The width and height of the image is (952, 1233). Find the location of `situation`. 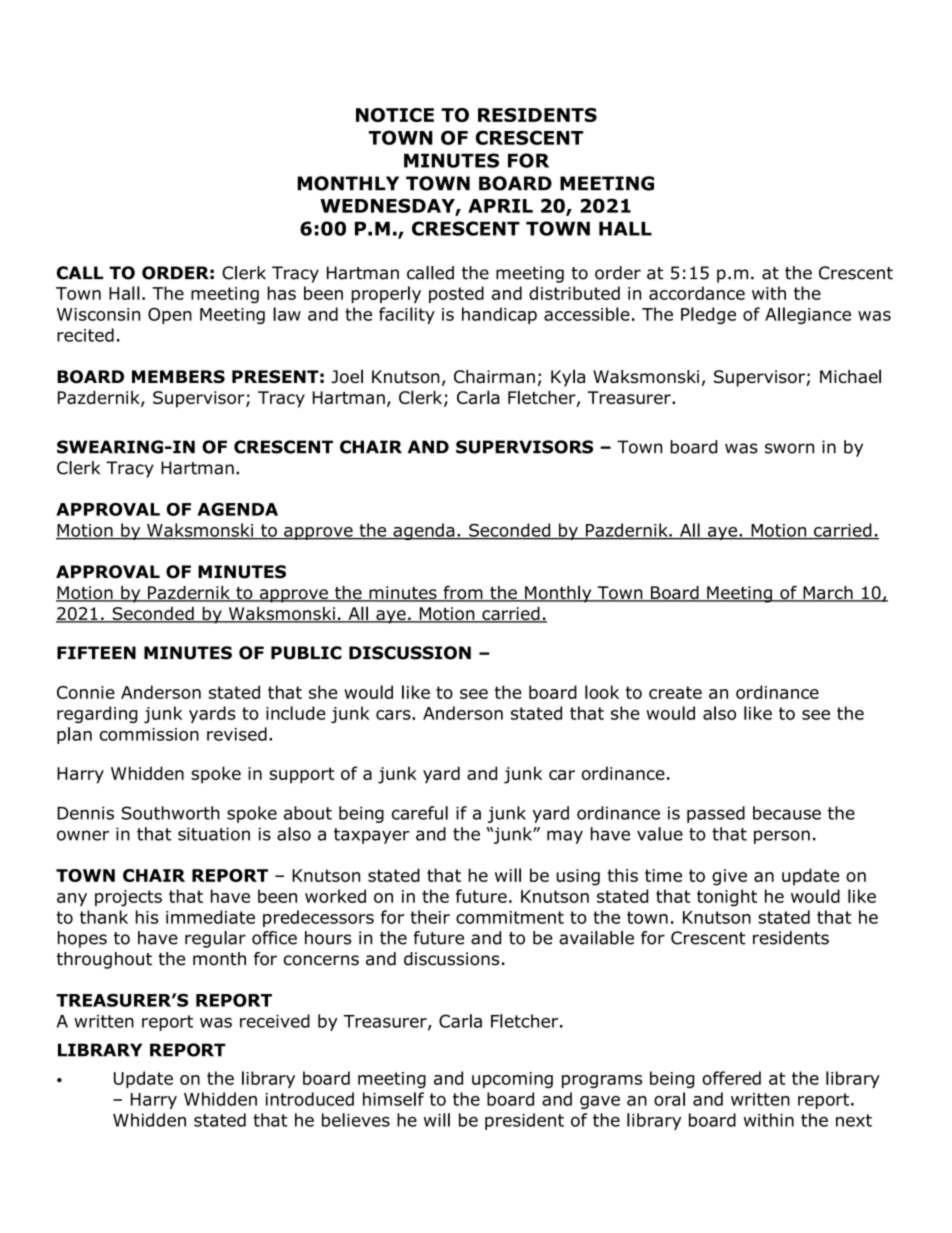

situation is located at coordinates (214, 834).
